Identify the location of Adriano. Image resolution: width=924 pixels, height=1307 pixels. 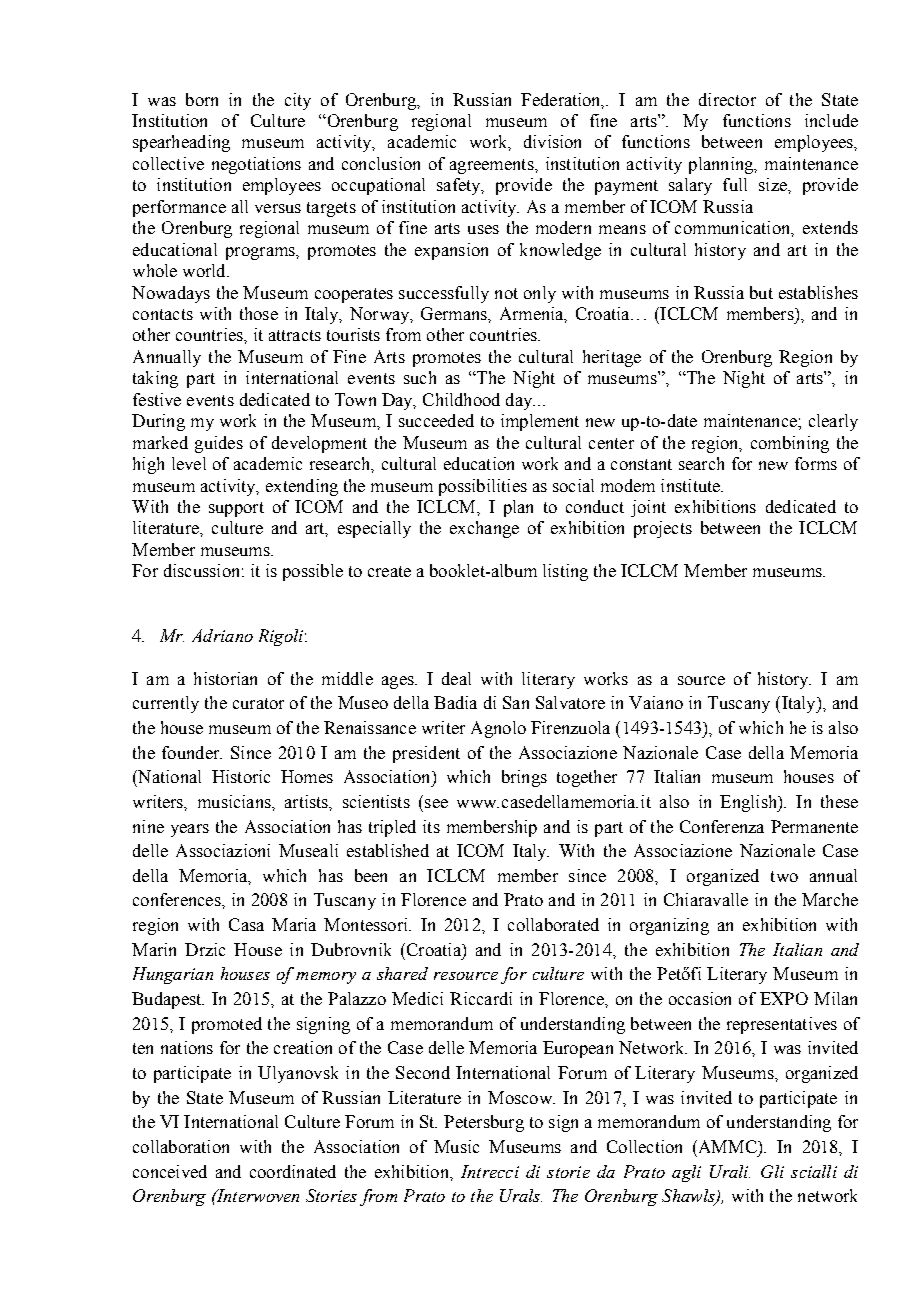
(222, 635).
